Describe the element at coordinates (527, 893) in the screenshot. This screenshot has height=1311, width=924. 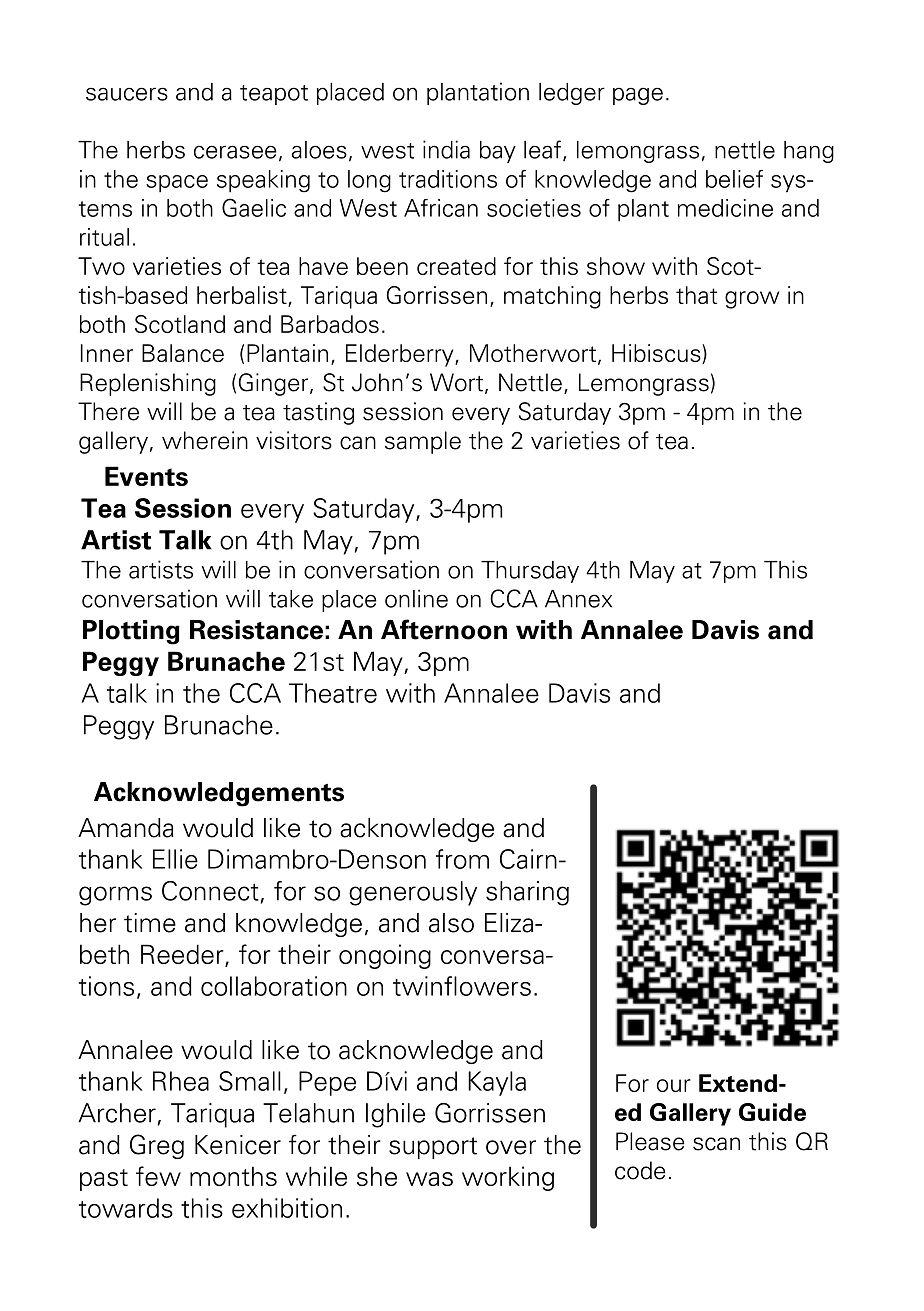
I see `sharing` at that location.
